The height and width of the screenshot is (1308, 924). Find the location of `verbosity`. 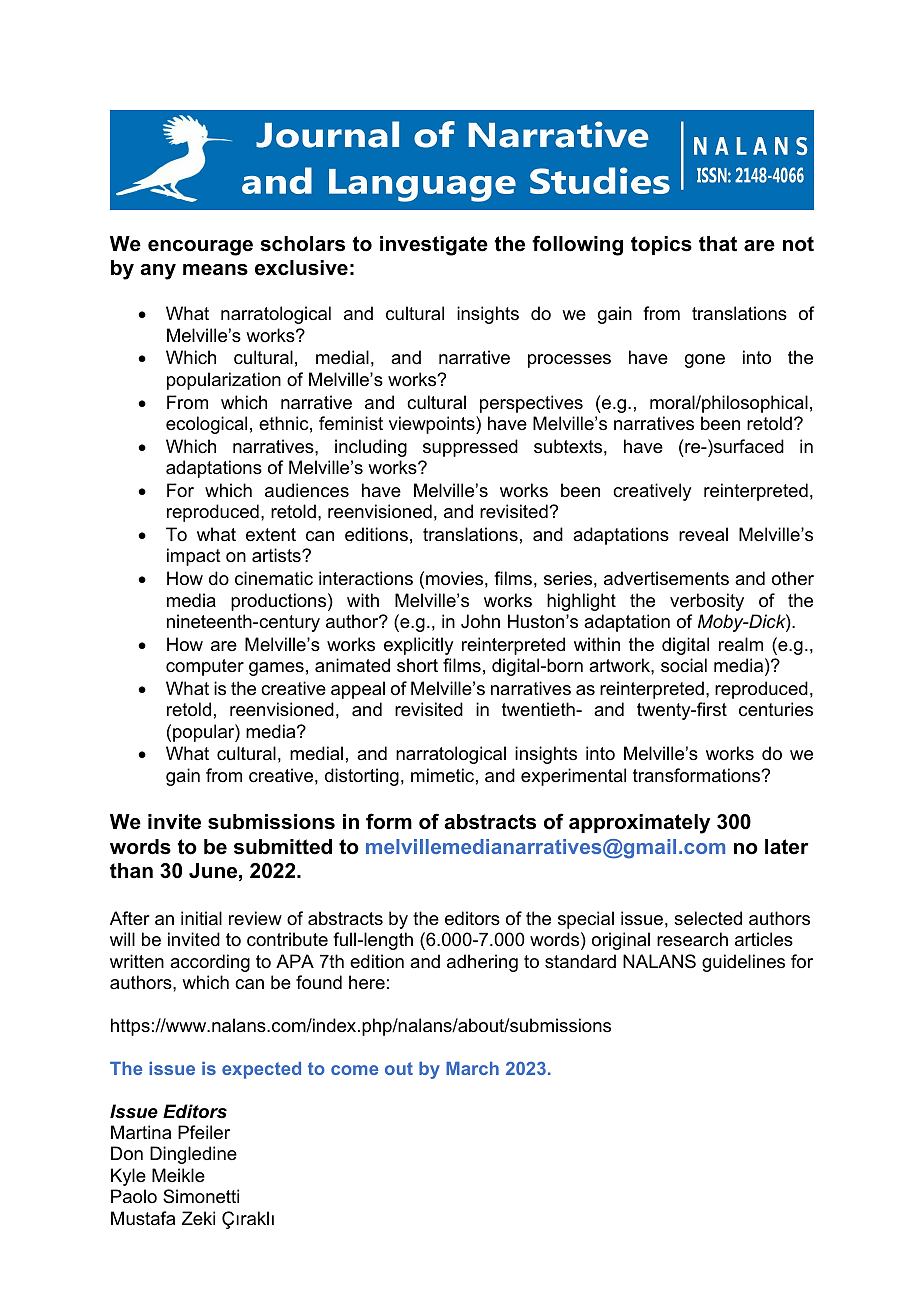

verbosity is located at coordinates (707, 602).
